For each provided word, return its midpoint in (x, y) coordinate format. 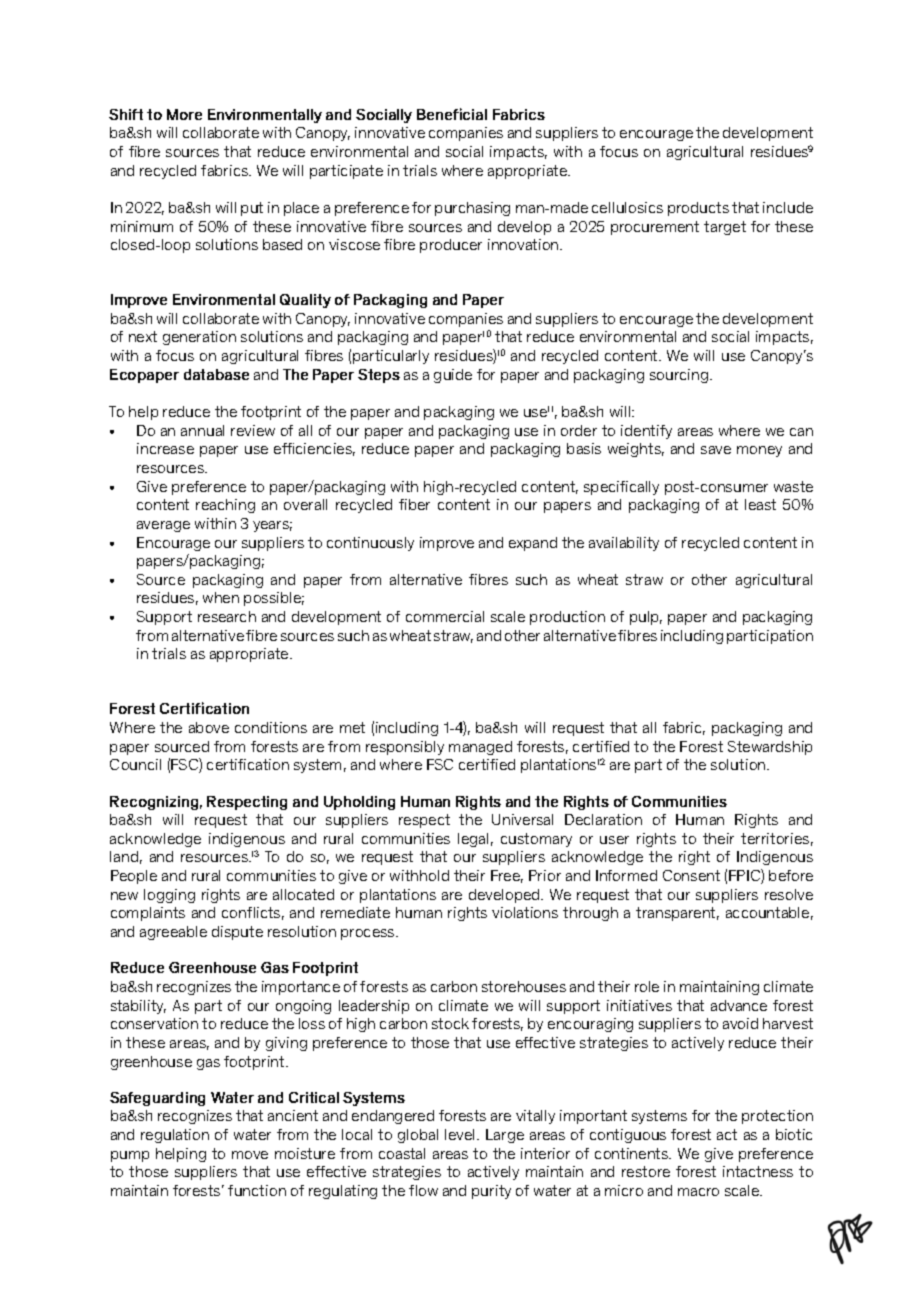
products (698, 209)
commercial (445, 616)
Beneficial (452, 114)
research (227, 616)
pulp (646, 618)
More (184, 114)
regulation (175, 1136)
